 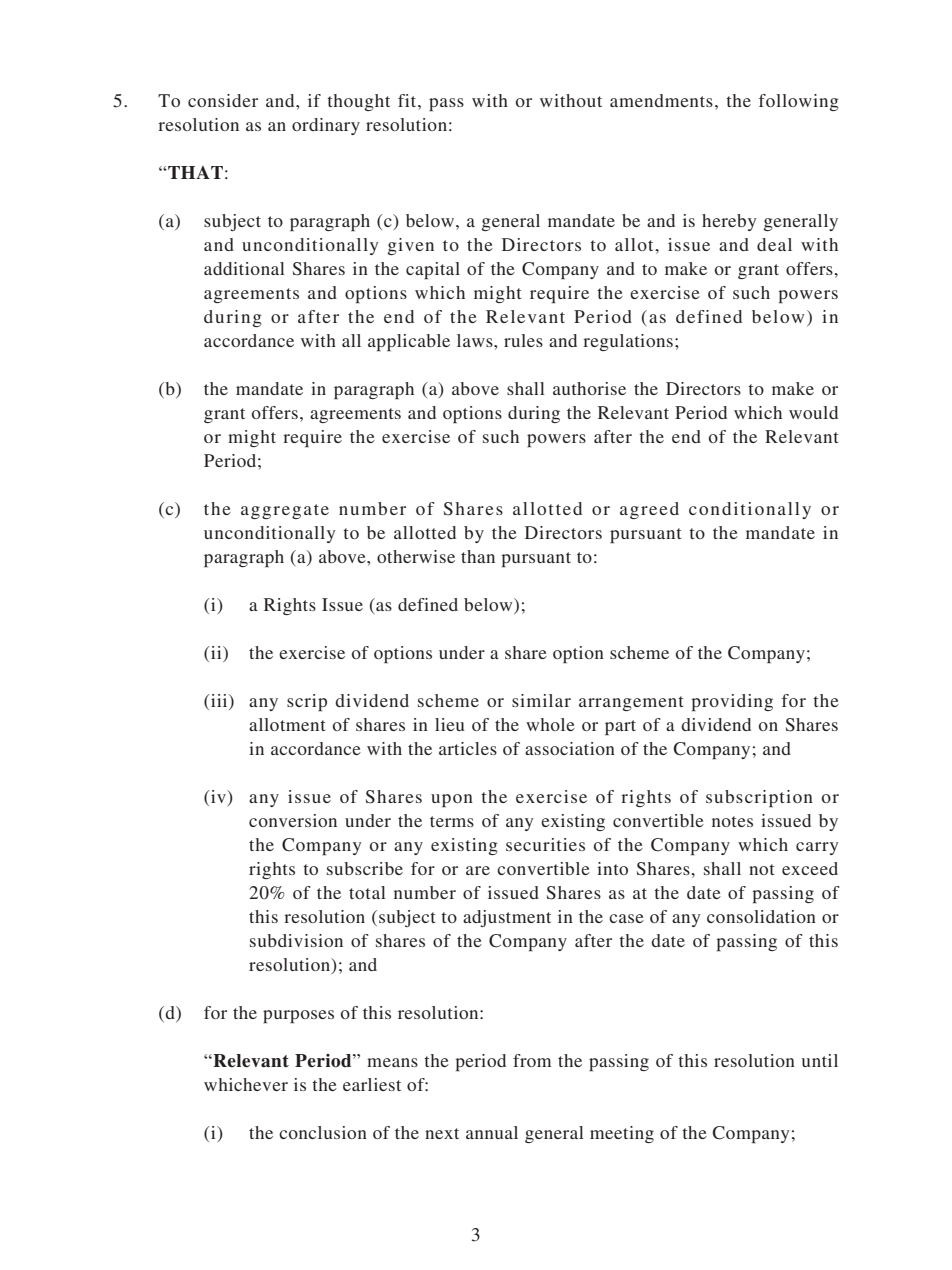 What do you see at coordinates (820, 1060) in the image?
I see `until` at bounding box center [820, 1060].
